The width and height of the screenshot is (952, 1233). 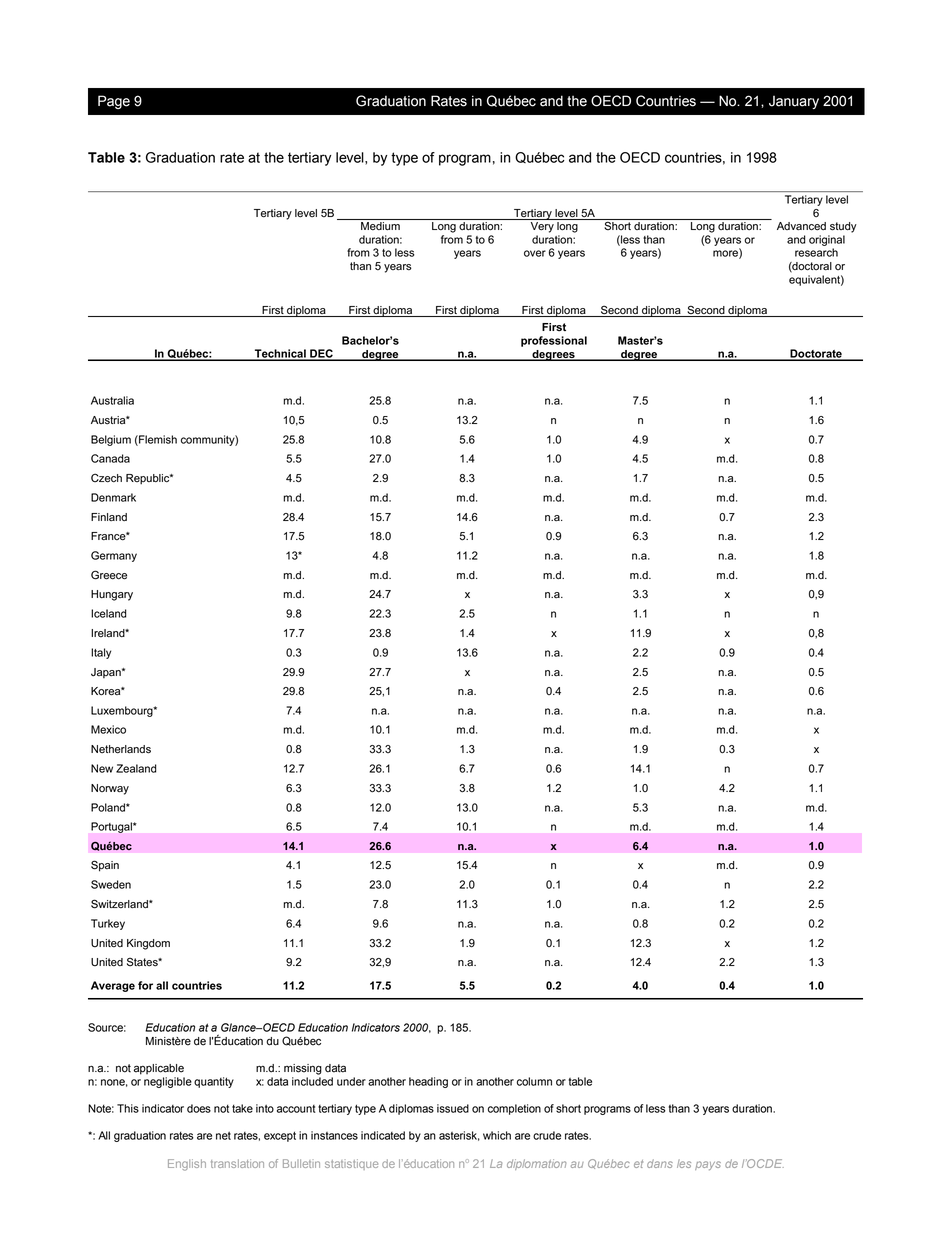 What do you see at coordinates (534, 1081) in the screenshot?
I see `column` at bounding box center [534, 1081].
